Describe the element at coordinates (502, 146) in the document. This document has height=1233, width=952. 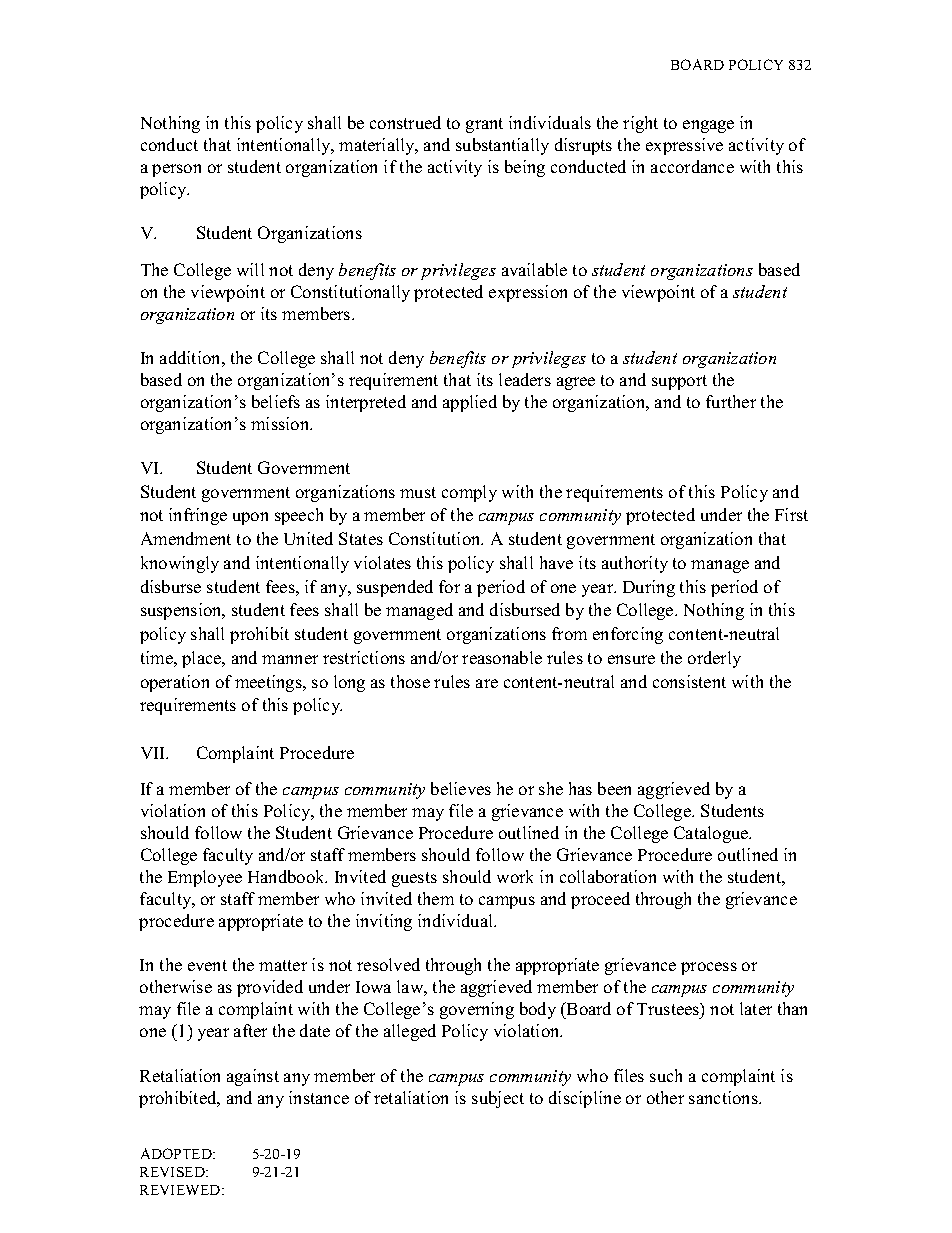
I see `substantially` at that location.
